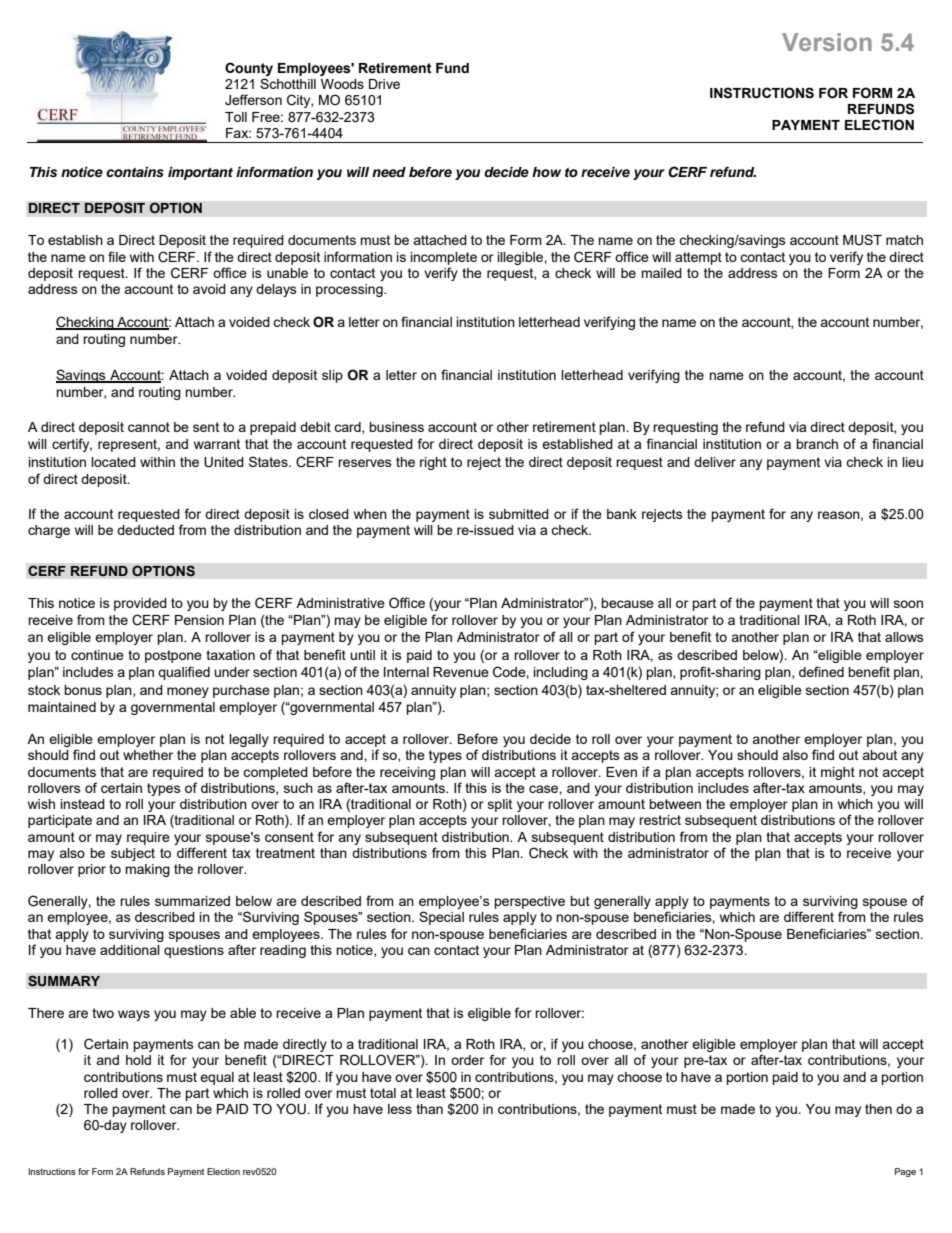 The image size is (952, 1233). Describe the element at coordinates (444, 258) in the screenshot. I see `incomplete` at that location.
